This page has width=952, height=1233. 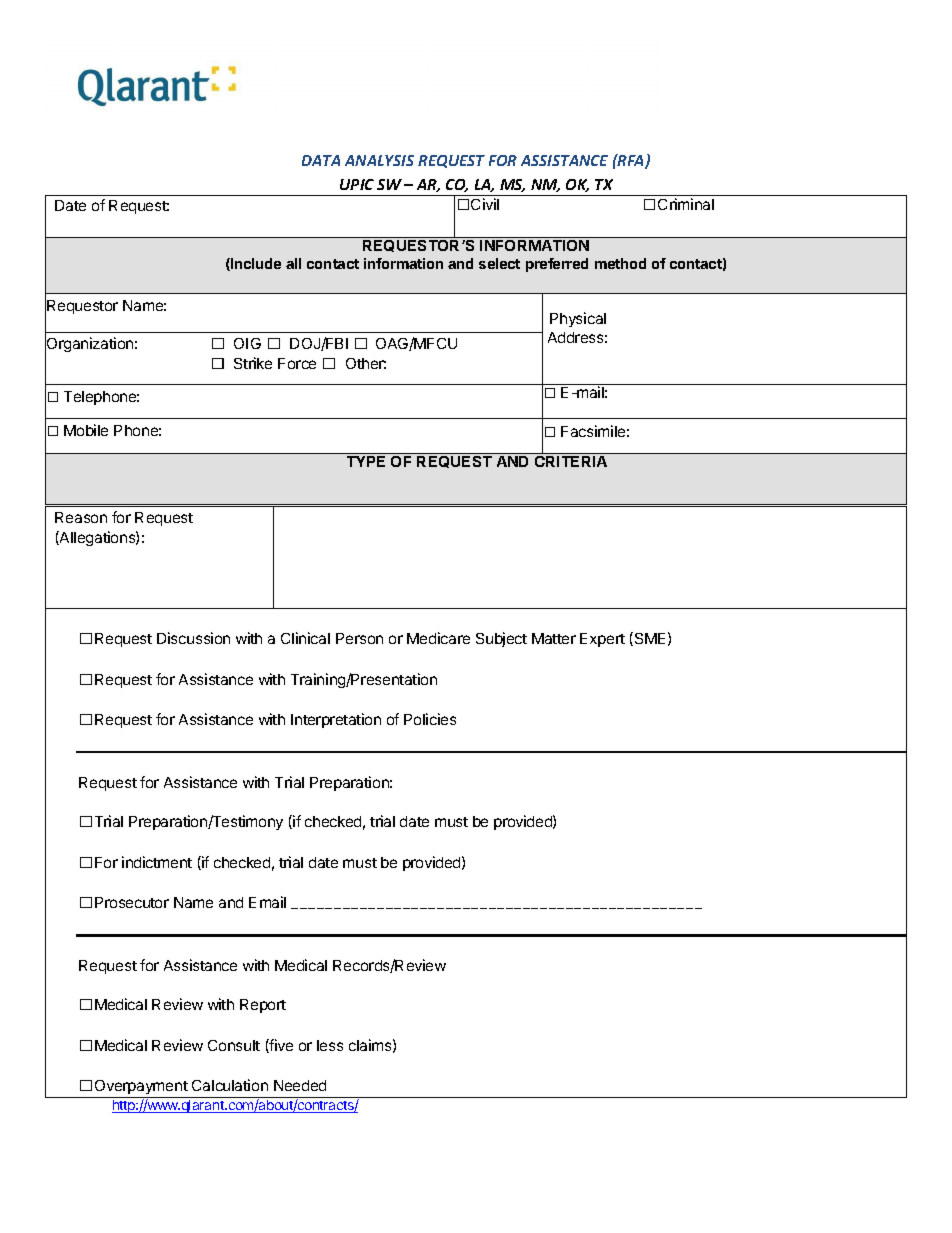 What do you see at coordinates (359, 638) in the page?
I see `Person` at bounding box center [359, 638].
